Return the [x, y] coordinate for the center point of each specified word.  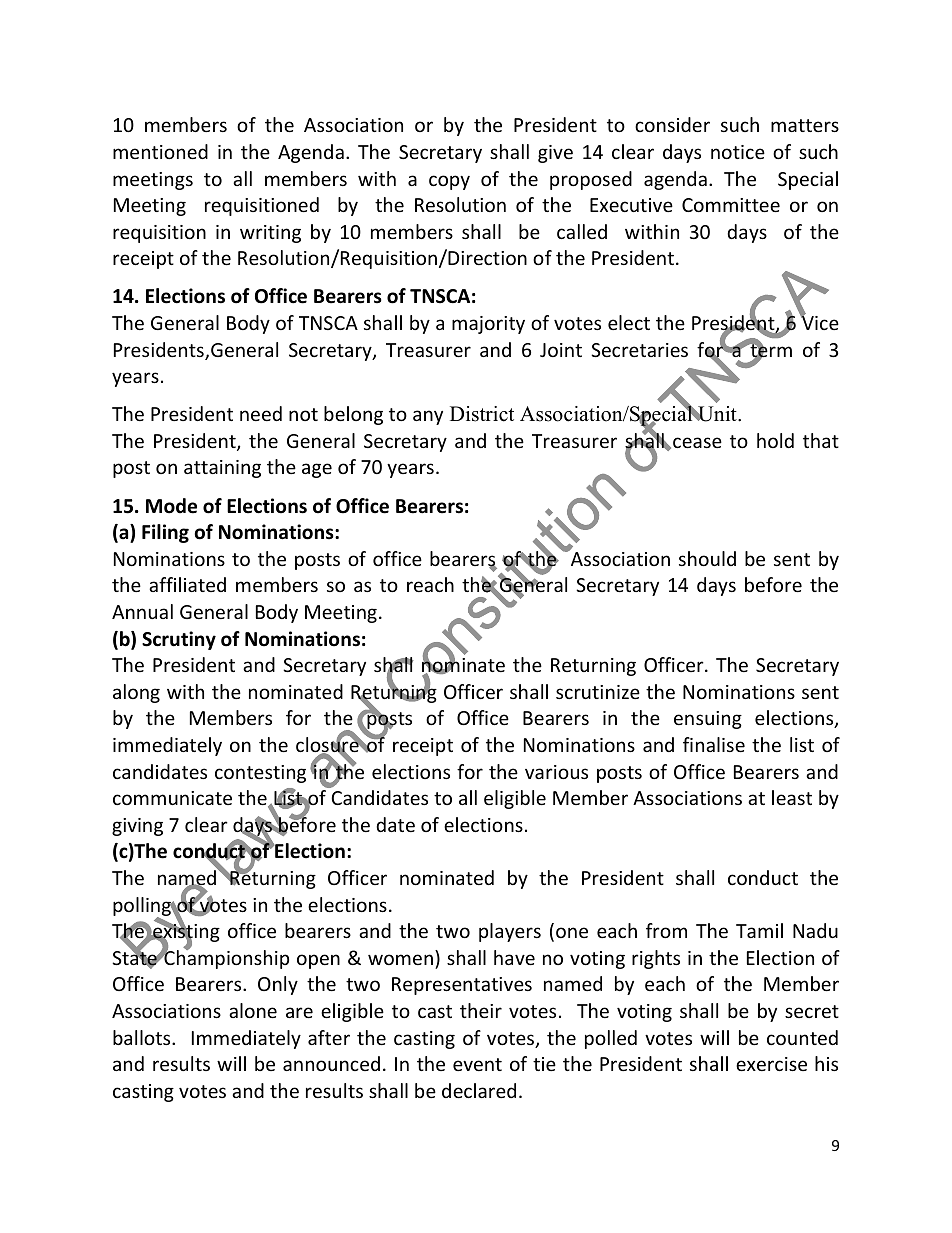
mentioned [160, 151]
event [477, 1064]
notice [738, 152]
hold [775, 440]
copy [449, 182]
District [482, 414]
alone [253, 1010]
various [556, 772]
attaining [222, 469]
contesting [260, 774]
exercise [771, 1064]
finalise [714, 744]
